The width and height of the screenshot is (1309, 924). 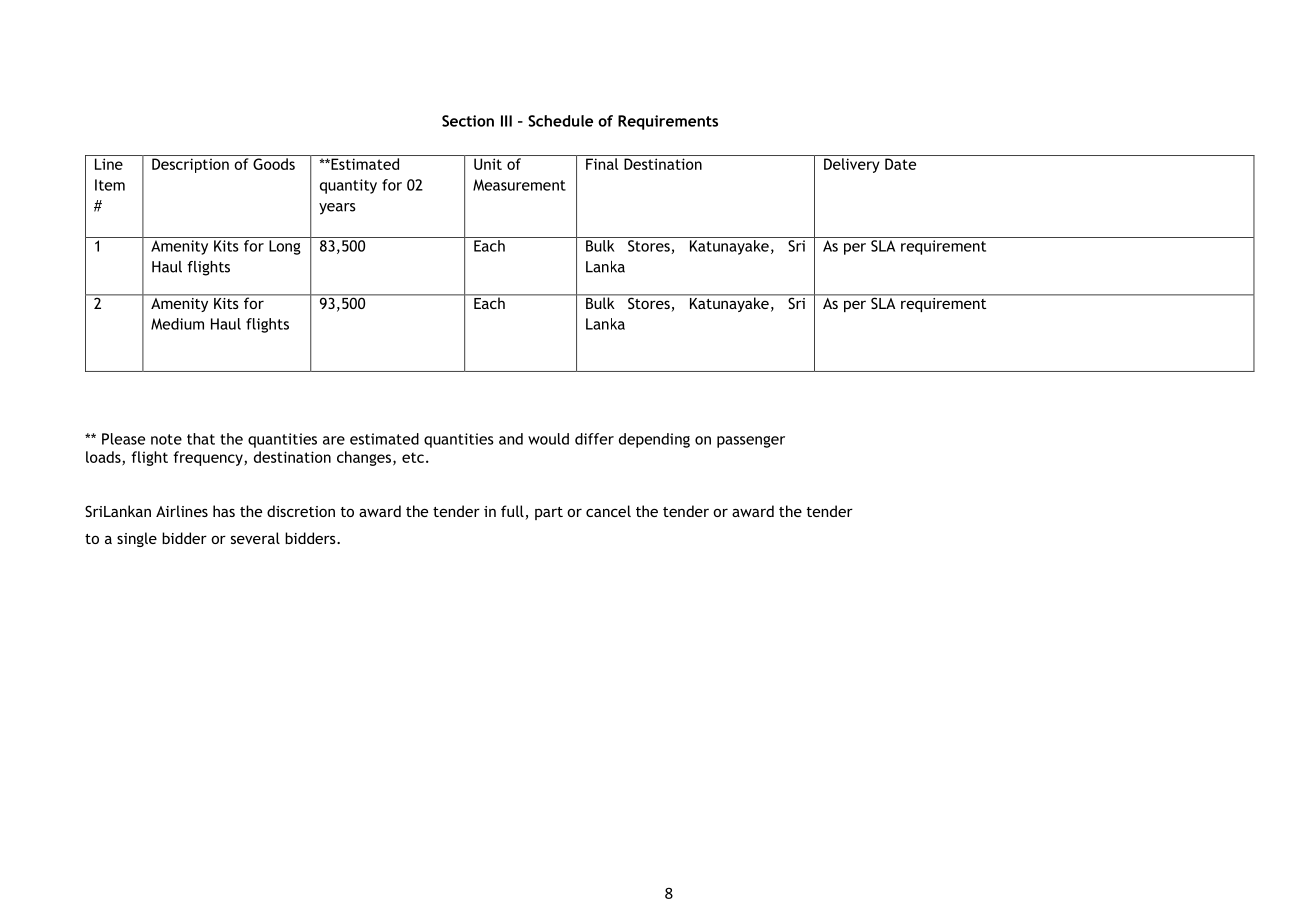 What do you see at coordinates (201, 439) in the screenshot?
I see `that` at bounding box center [201, 439].
